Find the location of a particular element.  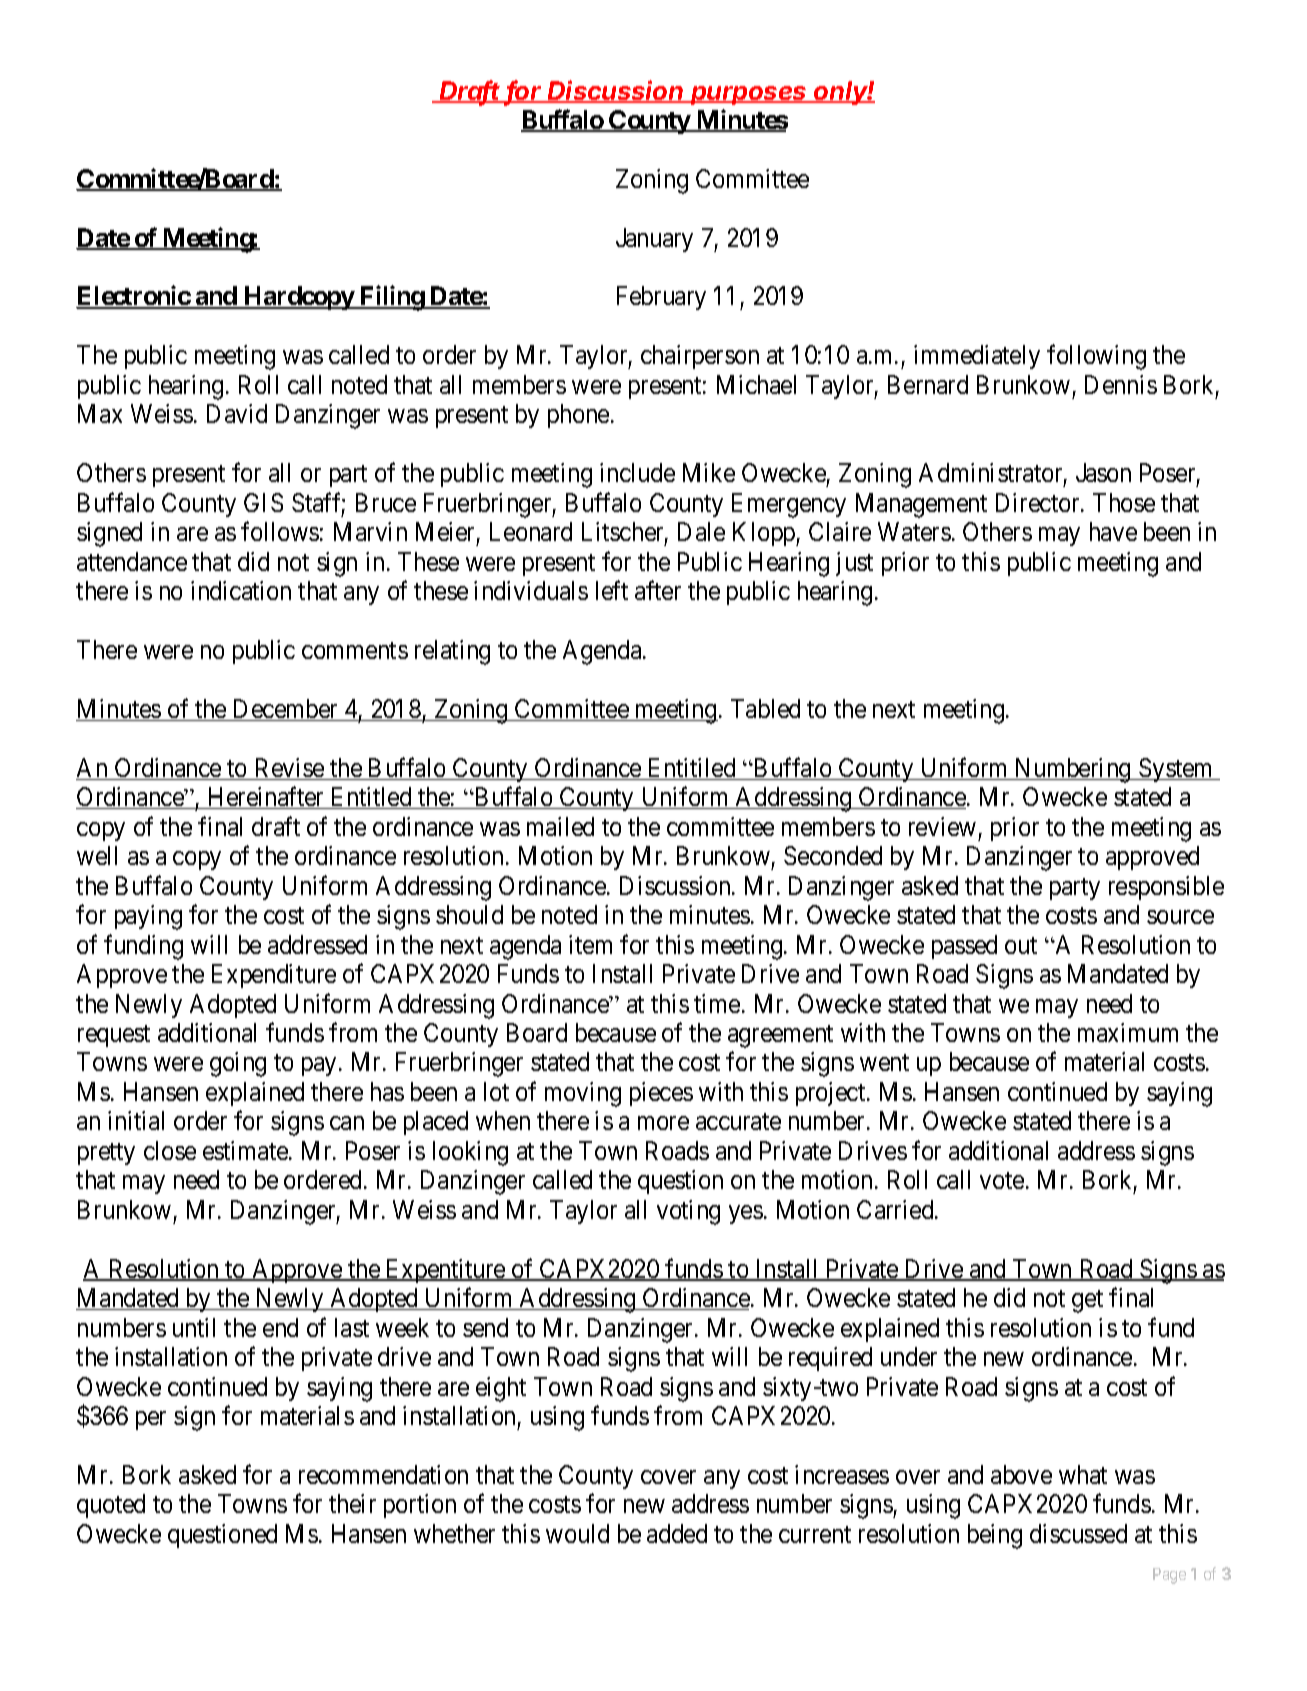

Revise is located at coordinates (289, 769).
